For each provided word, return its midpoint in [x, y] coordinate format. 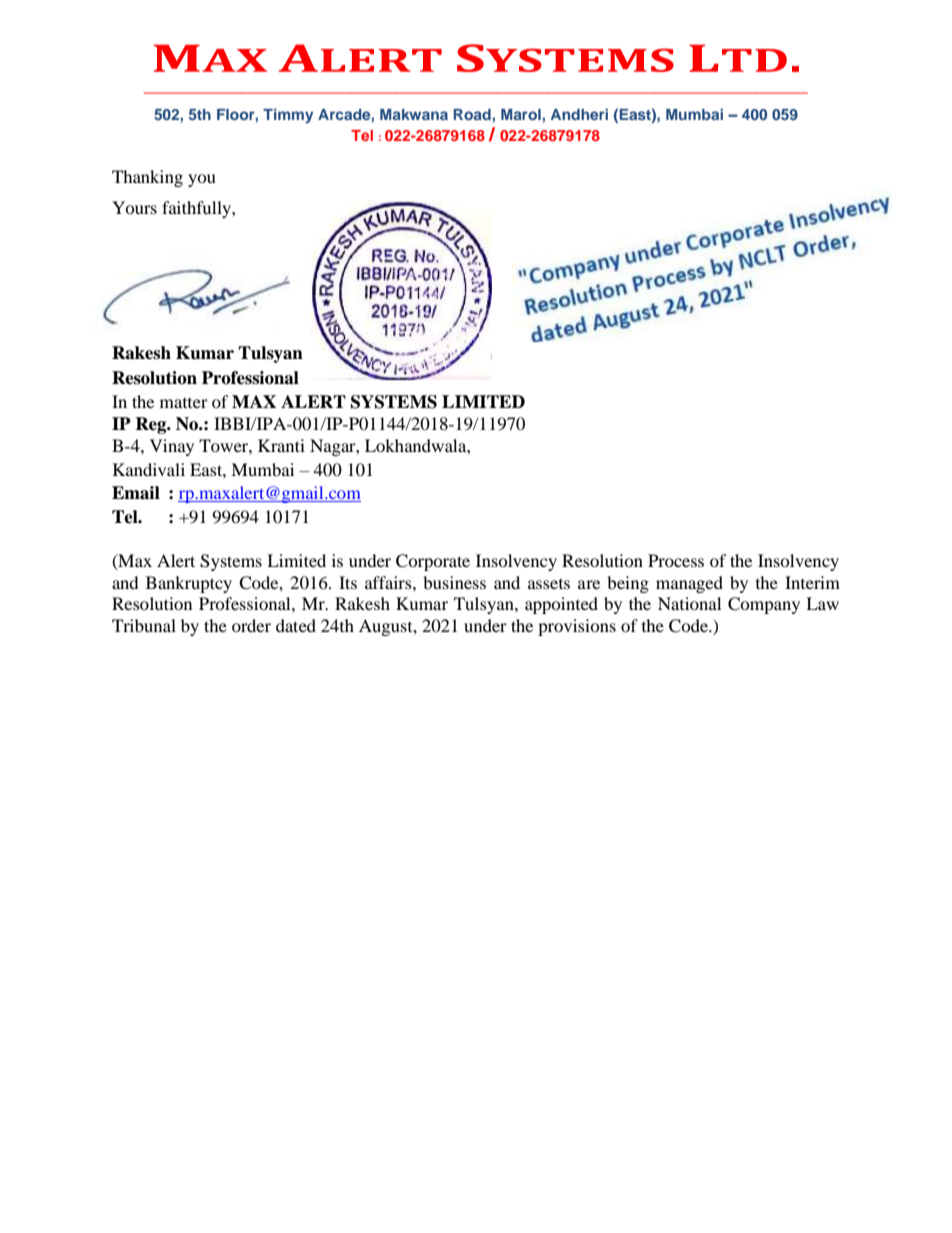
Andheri [579, 114]
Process [676, 560]
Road [472, 114]
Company [764, 605]
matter [184, 403]
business [454, 582]
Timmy [288, 116]
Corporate [433, 562]
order [251, 625]
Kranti [281, 445]
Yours [134, 207]
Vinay [172, 447]
